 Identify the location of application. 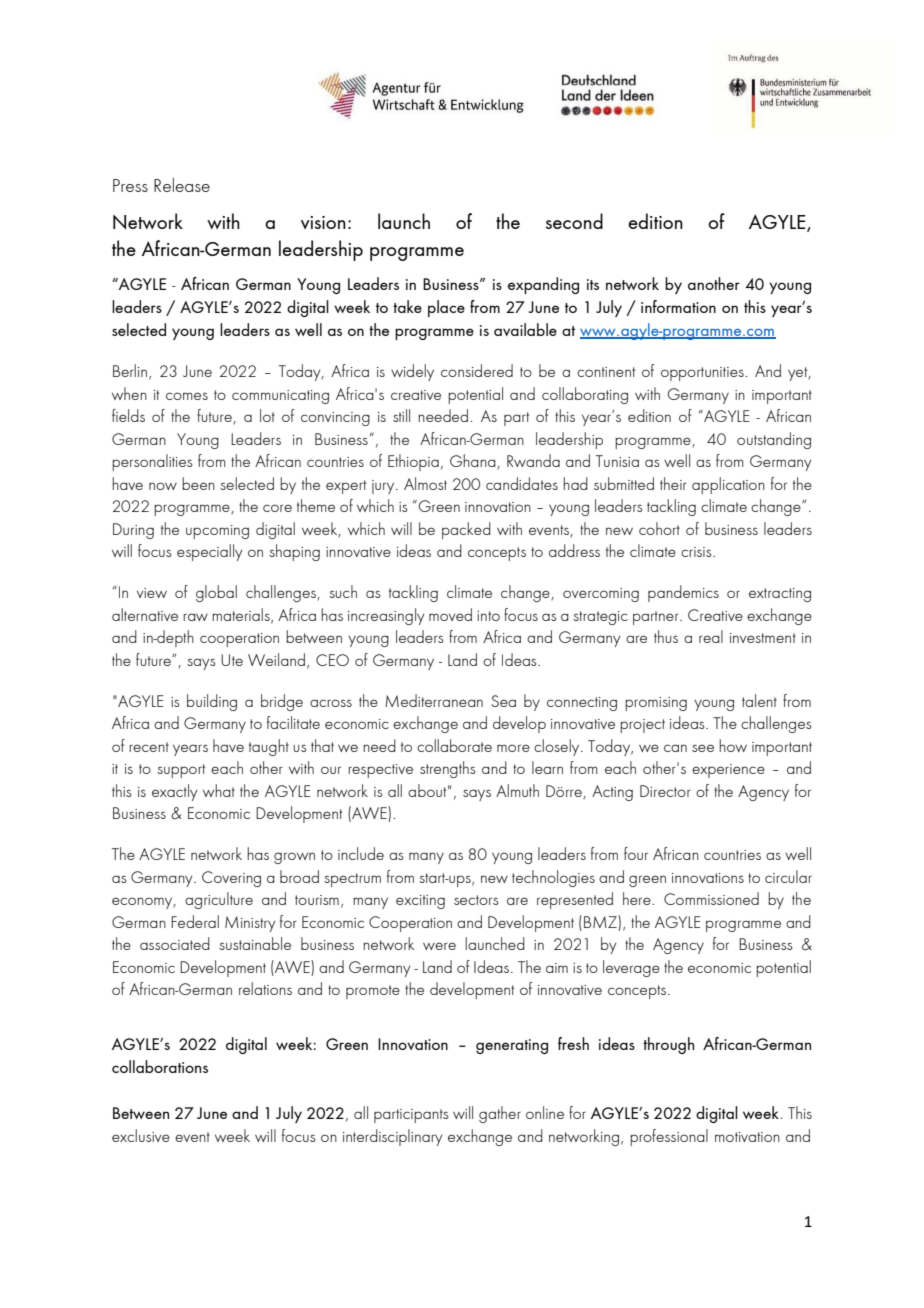
(728, 485).
